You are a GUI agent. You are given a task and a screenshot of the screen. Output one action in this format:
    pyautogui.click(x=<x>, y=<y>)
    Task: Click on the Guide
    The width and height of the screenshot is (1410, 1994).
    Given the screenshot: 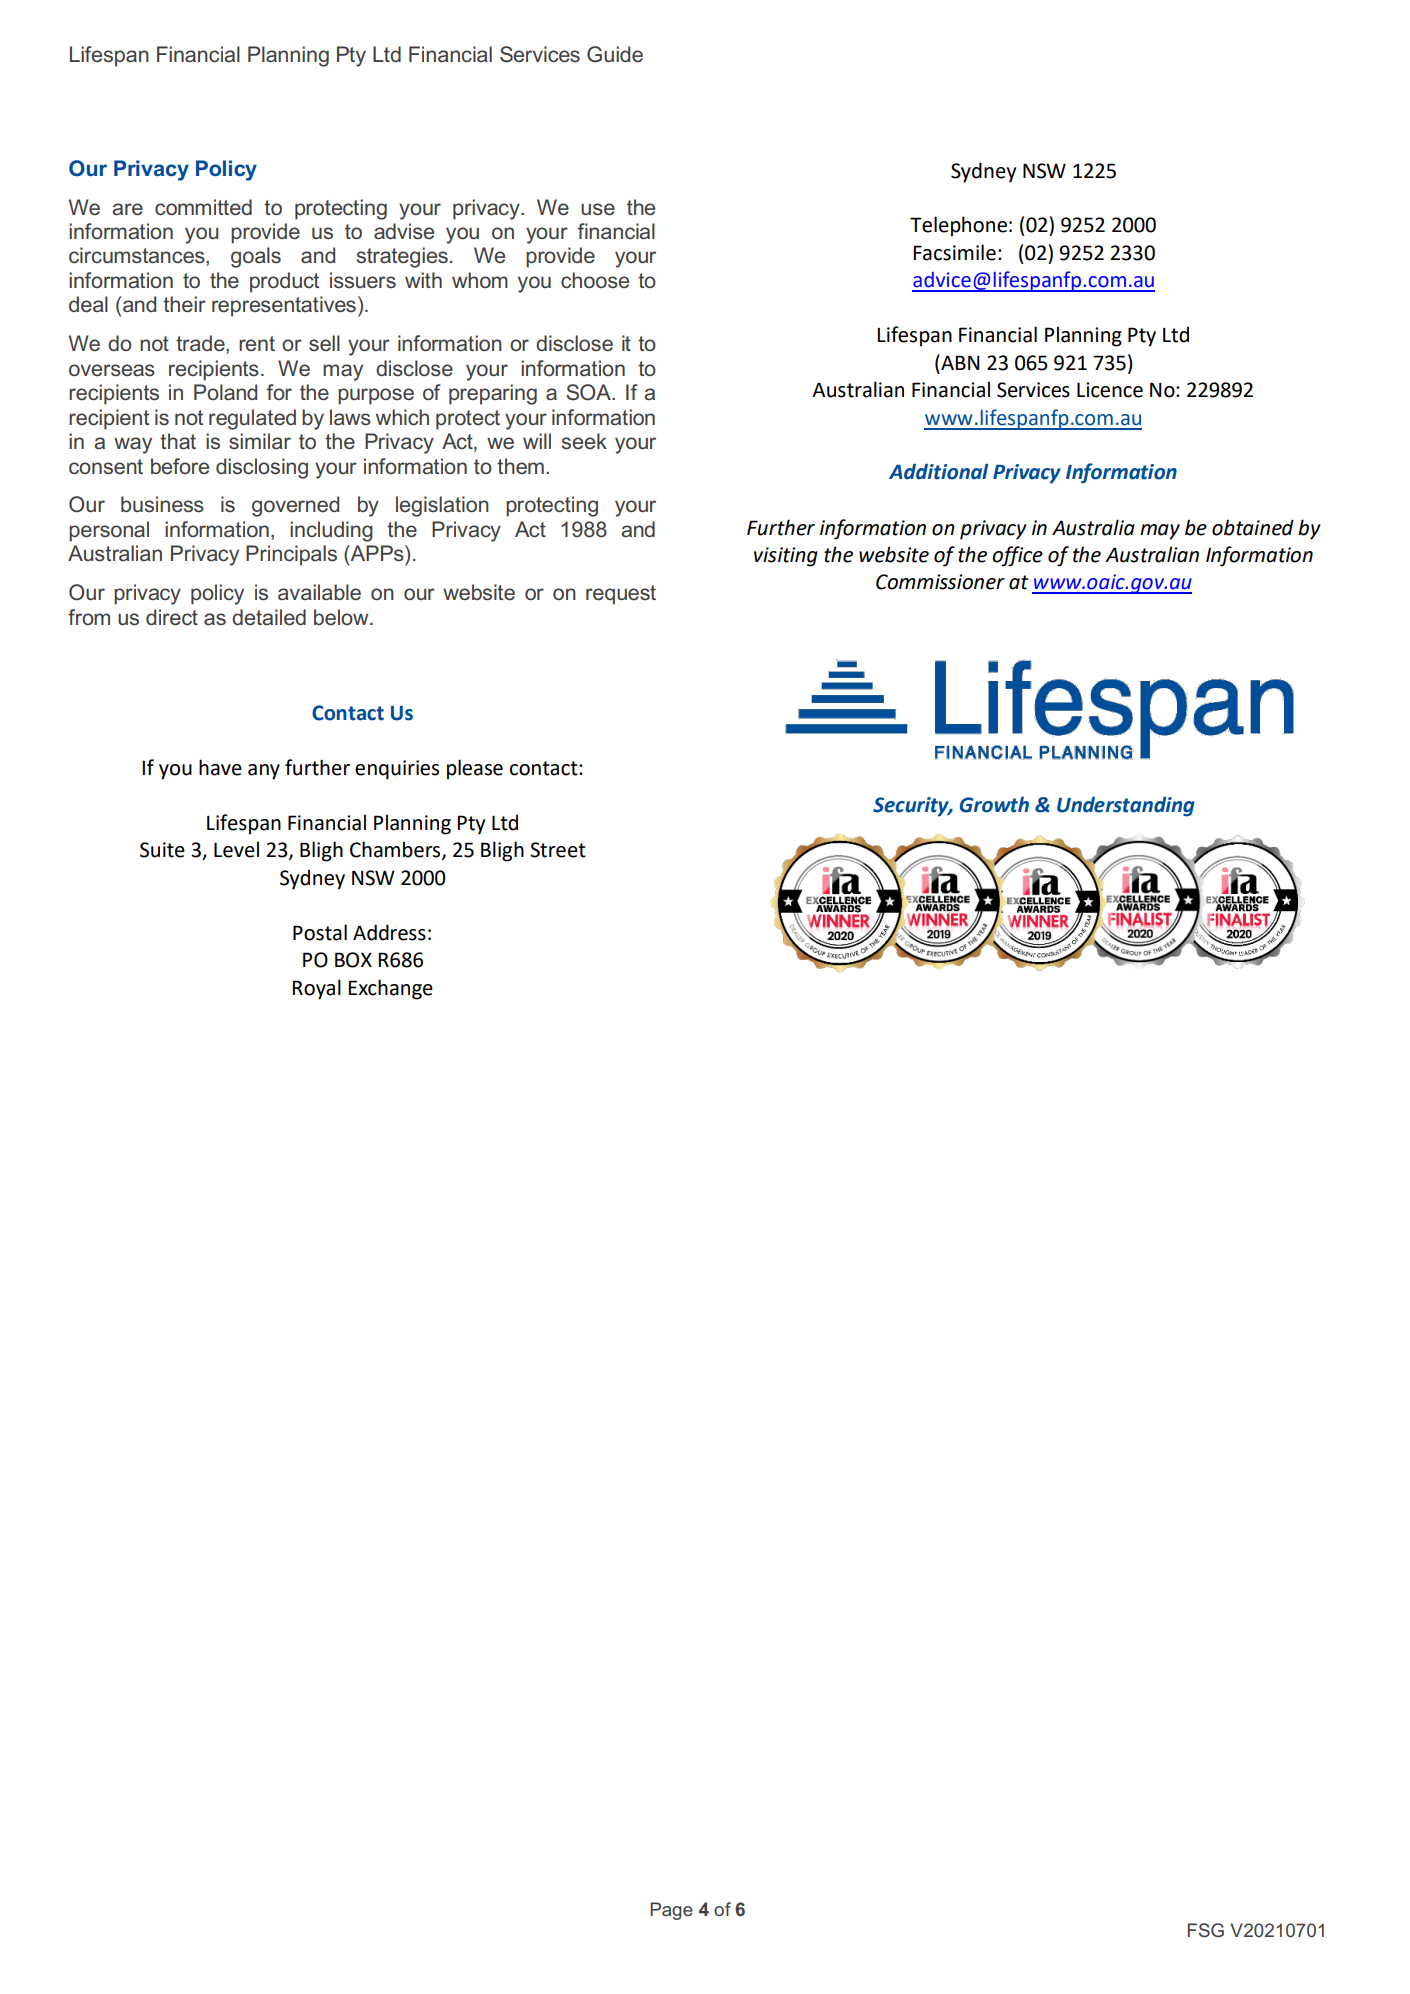 What is the action you would take?
    pyautogui.click(x=615, y=54)
